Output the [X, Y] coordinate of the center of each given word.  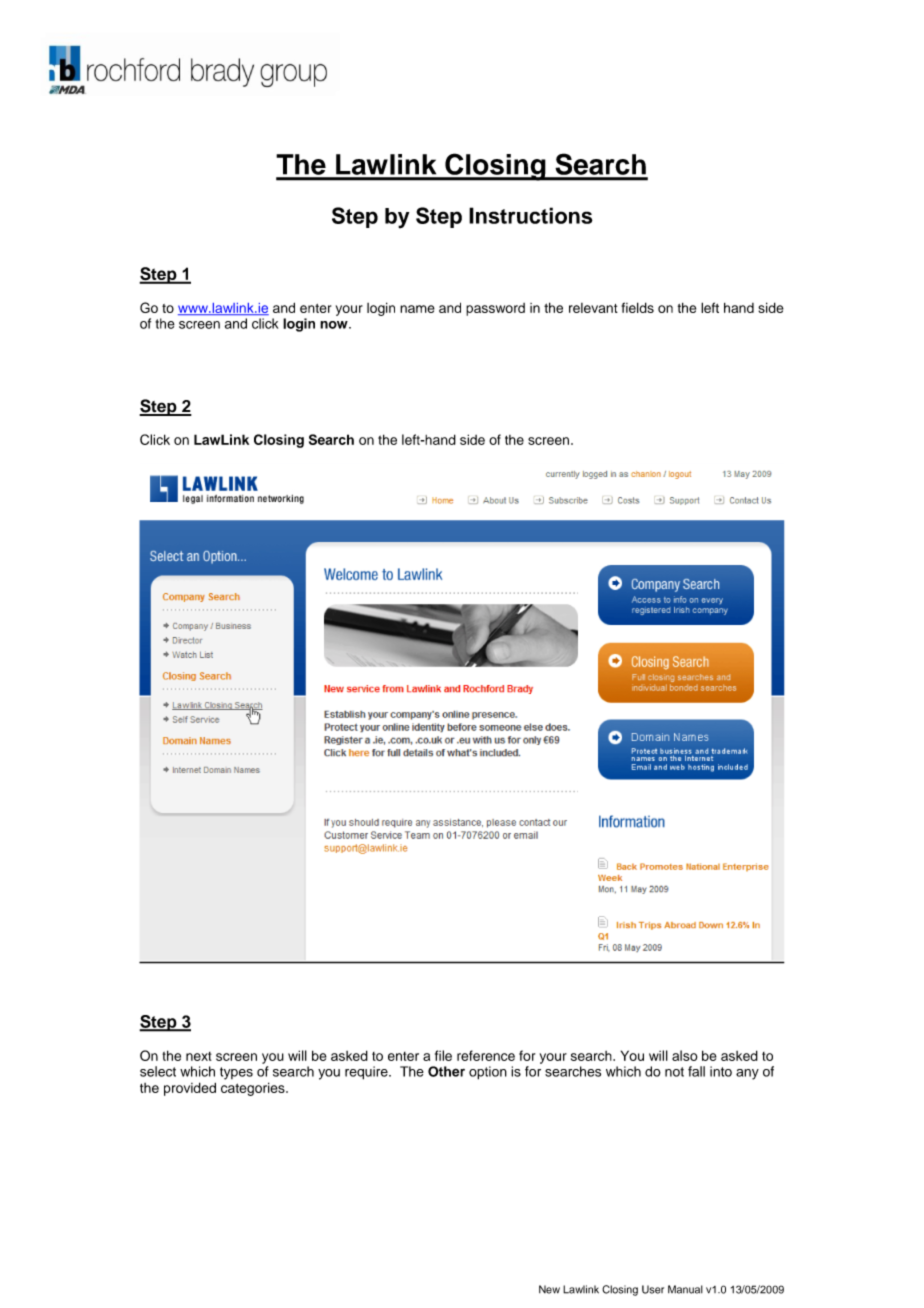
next [199, 1056]
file [443, 1055]
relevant [593, 308]
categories [254, 1089]
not [674, 1072]
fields [637, 307]
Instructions [531, 215]
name [417, 309]
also [684, 1055]
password [495, 309]
